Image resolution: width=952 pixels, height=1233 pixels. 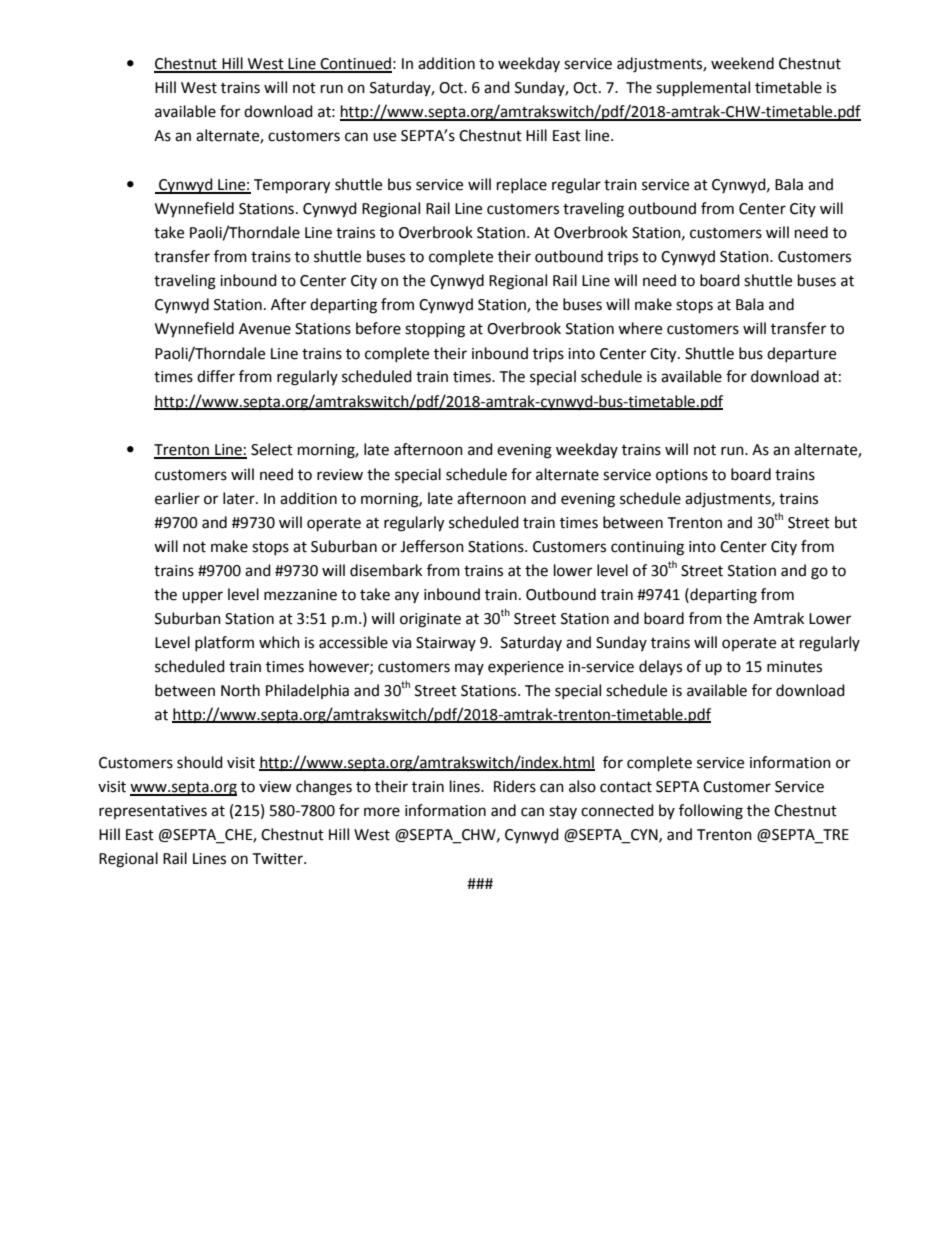 What do you see at coordinates (292, 186) in the screenshot?
I see `Temporary` at bounding box center [292, 186].
